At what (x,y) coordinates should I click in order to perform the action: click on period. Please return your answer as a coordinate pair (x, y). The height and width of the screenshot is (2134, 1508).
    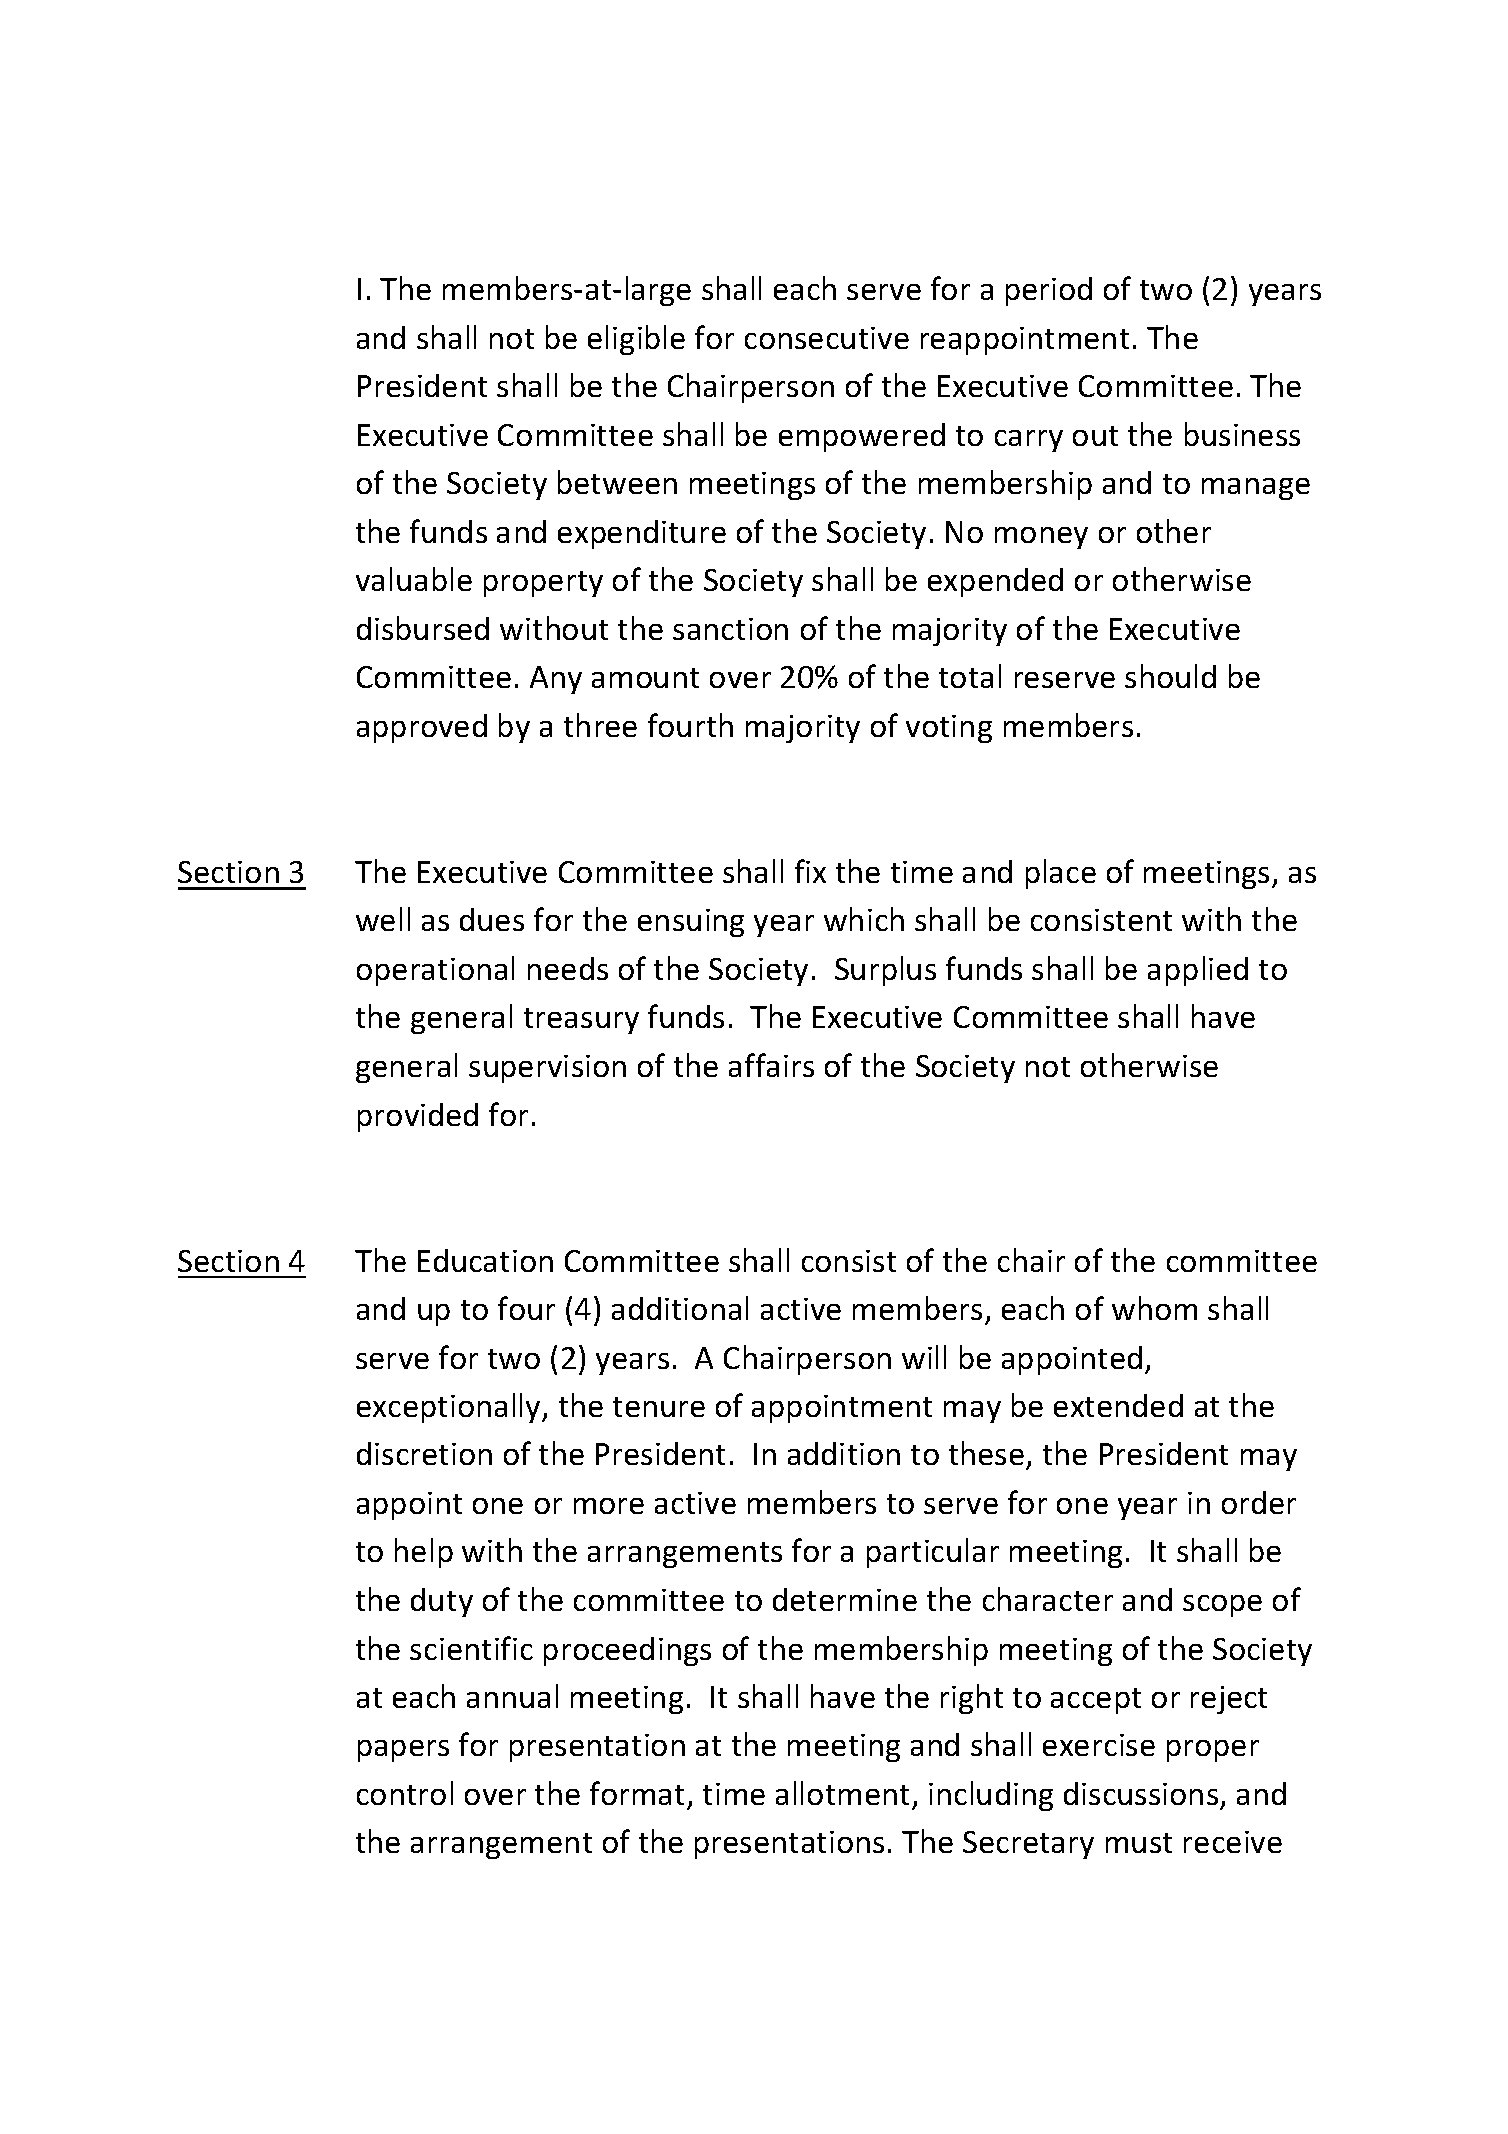
    Looking at the image, I should click on (1049, 291).
